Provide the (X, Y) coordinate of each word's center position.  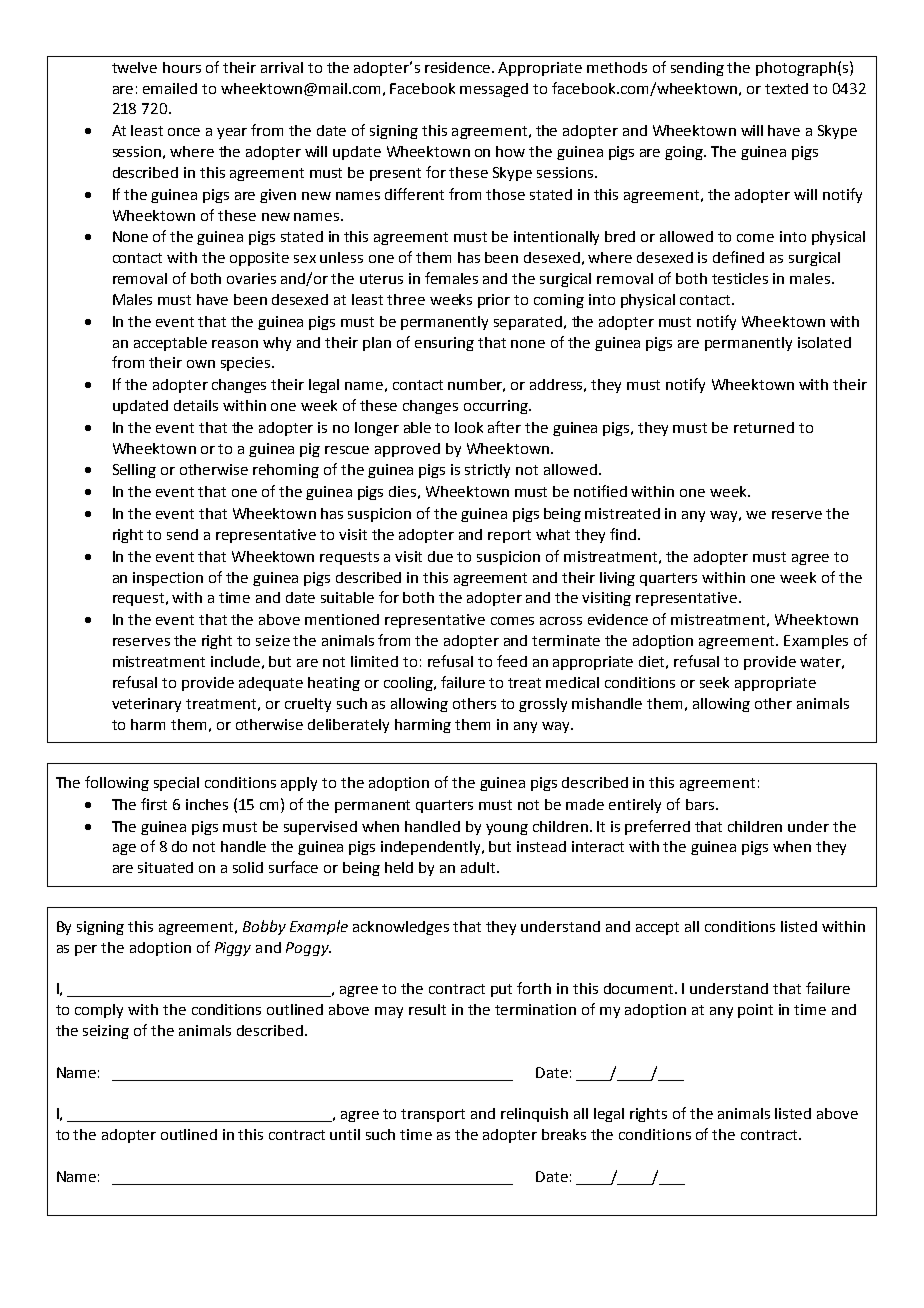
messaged (494, 90)
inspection (168, 579)
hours (182, 67)
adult (479, 867)
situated (165, 867)
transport (433, 1115)
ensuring (444, 344)
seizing (106, 1032)
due (440, 556)
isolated (824, 342)
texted (786, 88)
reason (235, 344)
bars (701, 804)
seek (714, 682)
